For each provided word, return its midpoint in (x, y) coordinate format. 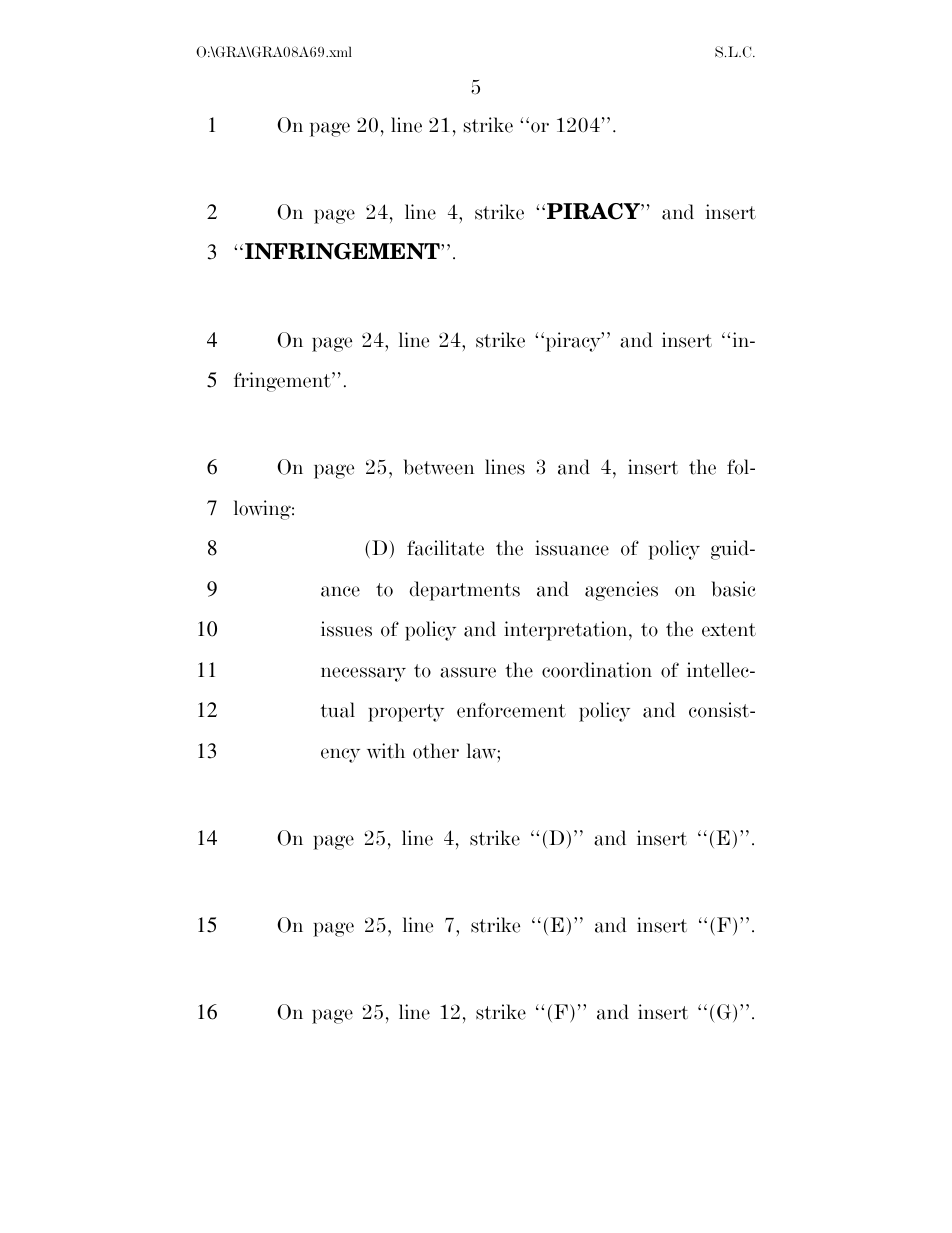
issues (346, 629)
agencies (621, 591)
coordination (597, 670)
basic (733, 589)
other (436, 751)
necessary (363, 674)
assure (468, 672)
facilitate (445, 548)
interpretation (567, 631)
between (438, 467)
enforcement (511, 710)
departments (464, 591)
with (386, 751)
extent (729, 630)
